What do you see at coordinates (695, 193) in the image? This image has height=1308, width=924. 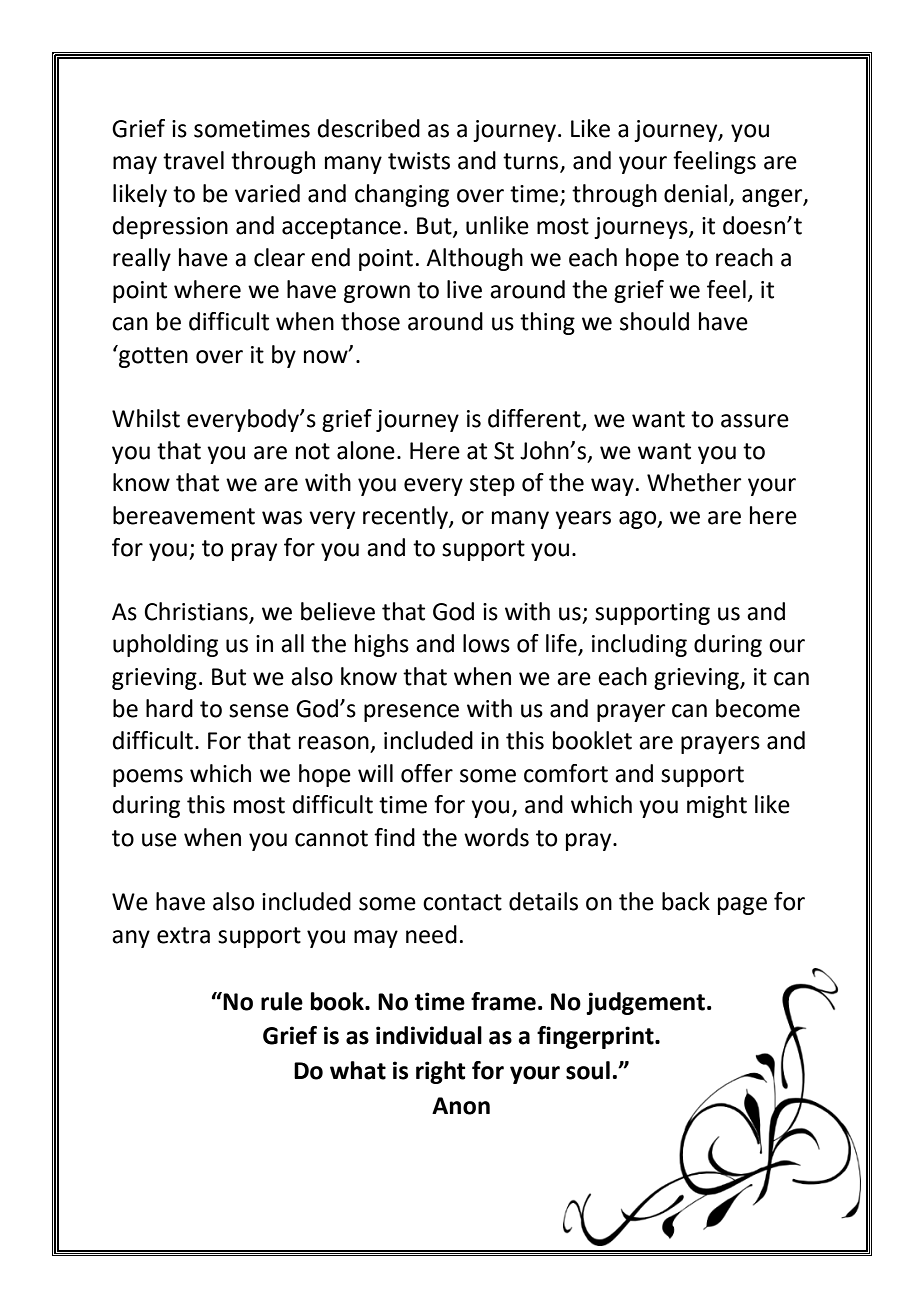 I see `denial` at bounding box center [695, 193].
